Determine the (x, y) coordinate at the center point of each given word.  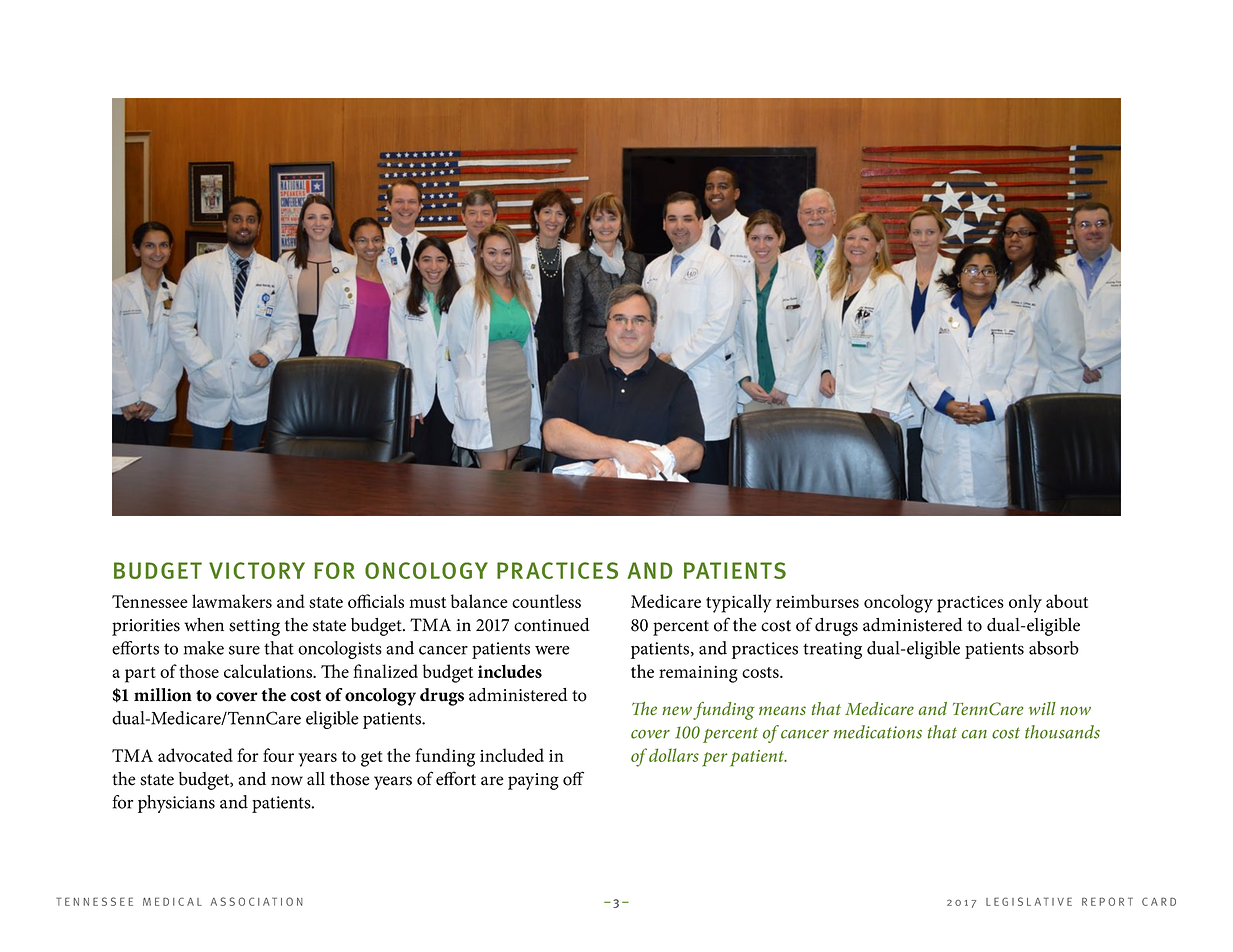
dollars (674, 755)
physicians (176, 804)
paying (533, 781)
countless (546, 601)
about (1067, 601)
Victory (257, 570)
